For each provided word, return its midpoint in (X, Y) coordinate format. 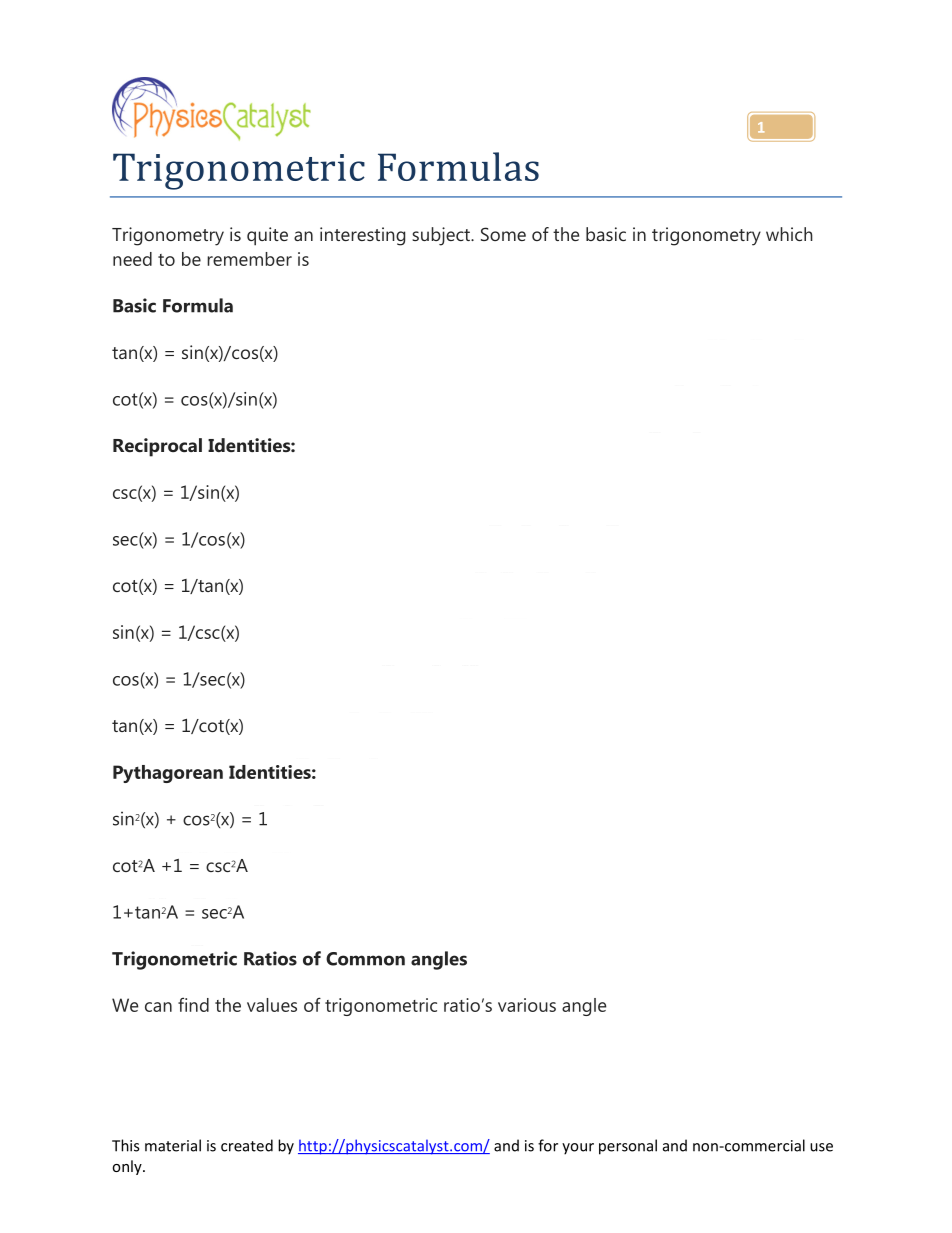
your (578, 1149)
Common (365, 959)
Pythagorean (168, 774)
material (173, 1145)
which (789, 234)
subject (442, 236)
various (527, 1005)
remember (249, 259)
